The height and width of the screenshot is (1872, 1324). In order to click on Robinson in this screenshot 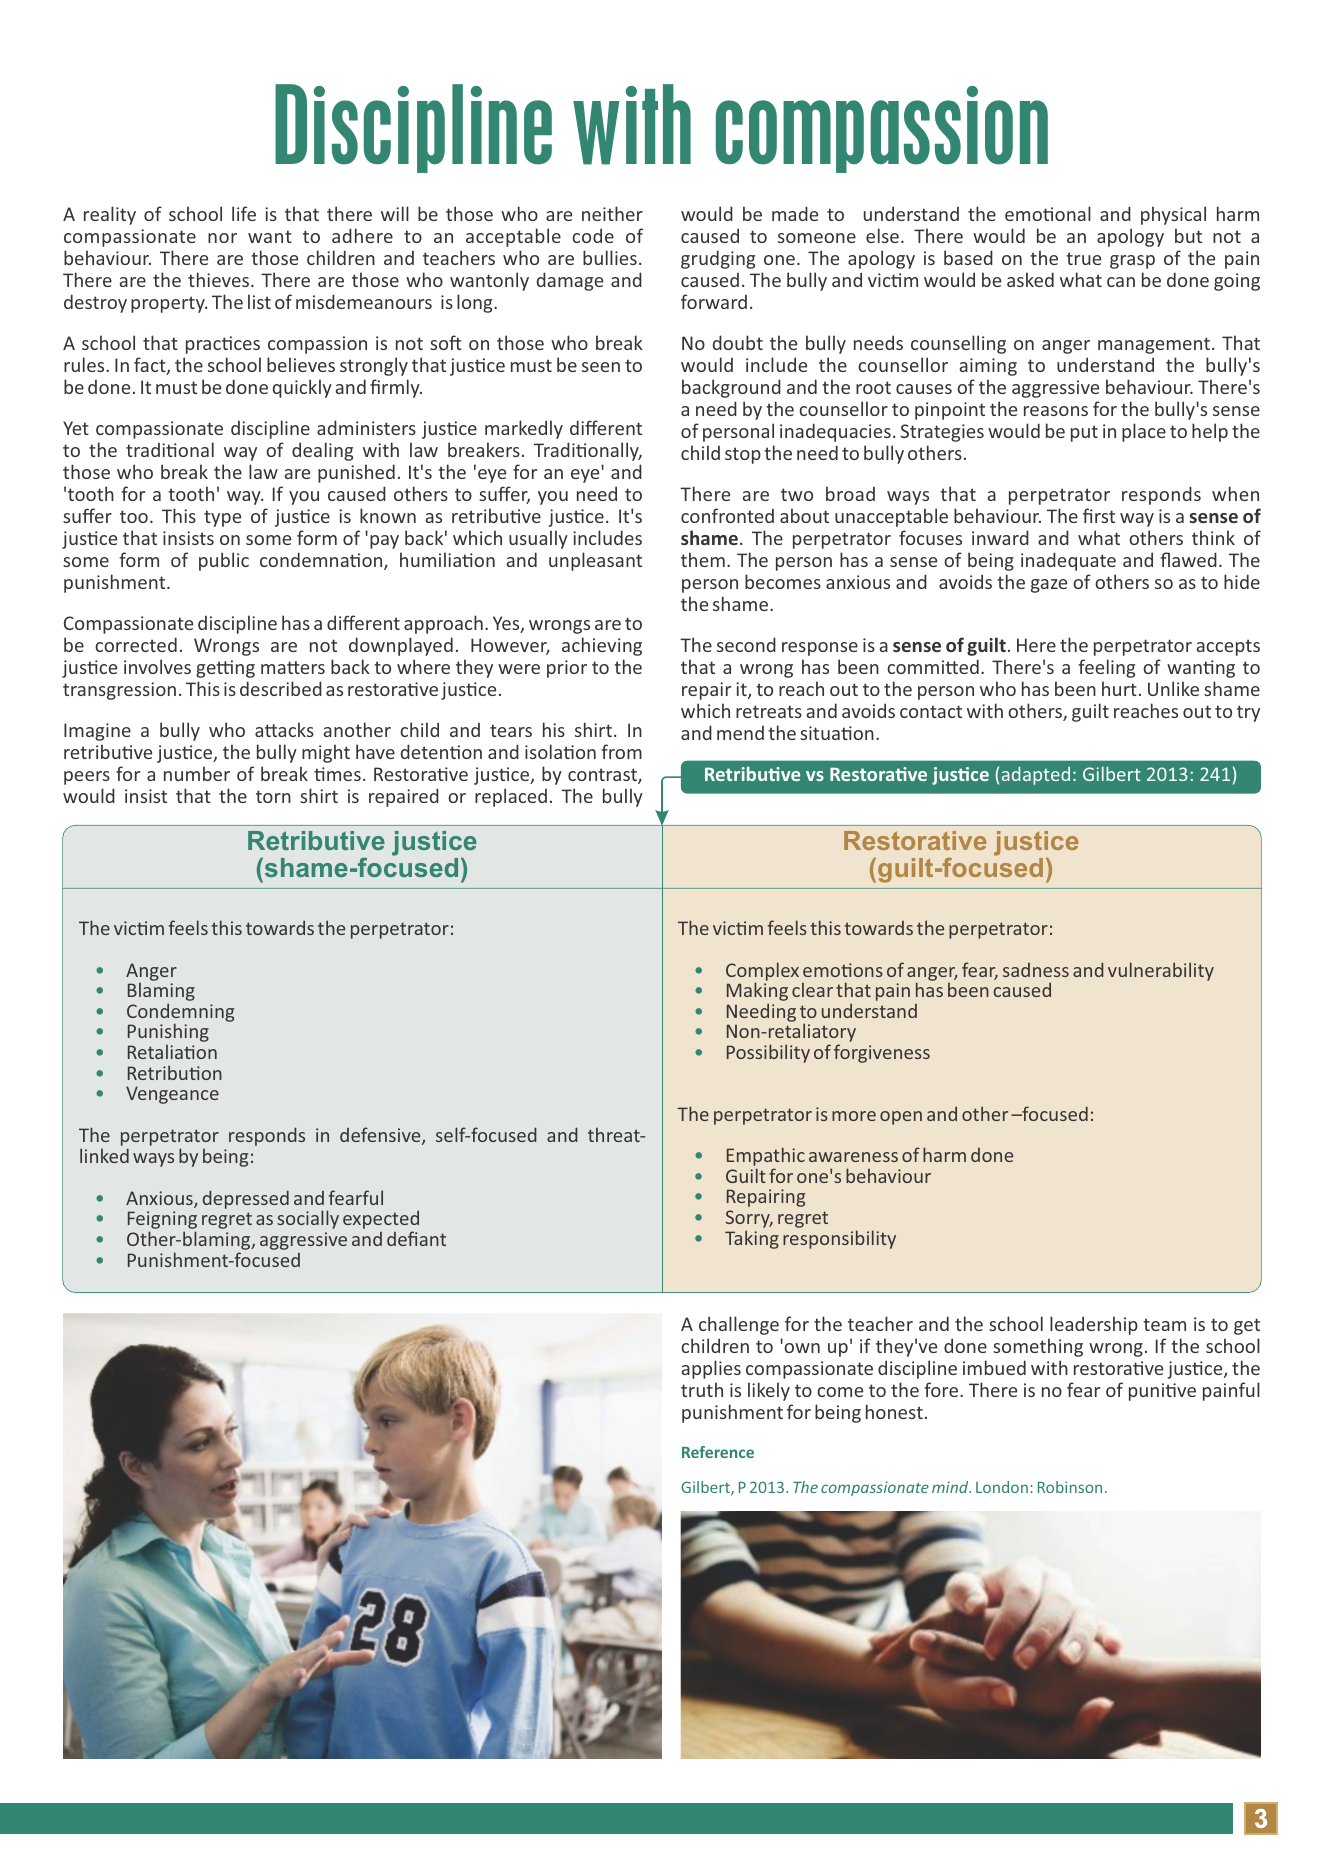, I will do `click(1070, 1487)`.
